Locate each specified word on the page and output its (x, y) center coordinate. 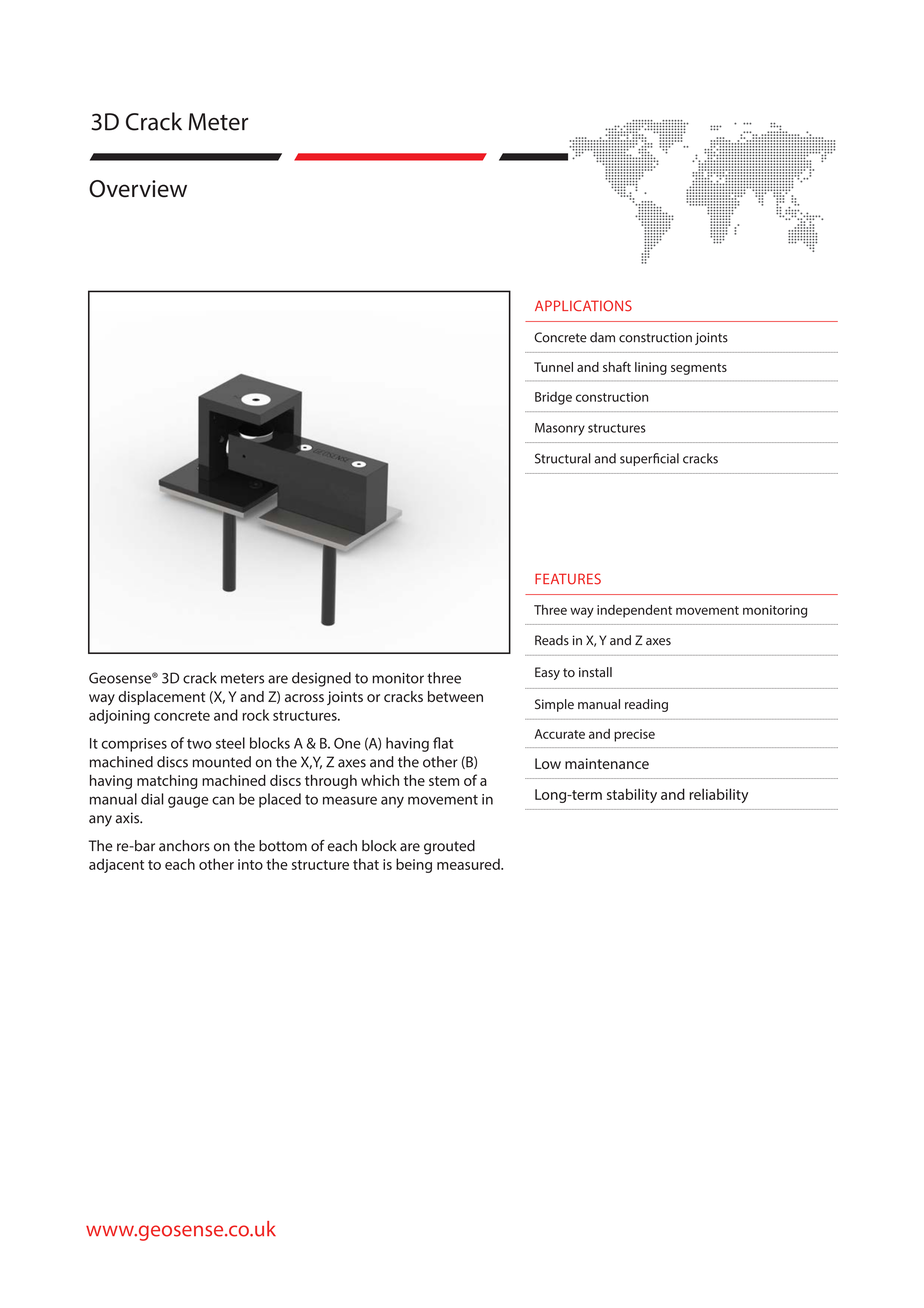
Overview (138, 189)
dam (602, 337)
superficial (649, 459)
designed (321, 679)
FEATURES (568, 579)
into (250, 864)
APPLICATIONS (583, 306)
